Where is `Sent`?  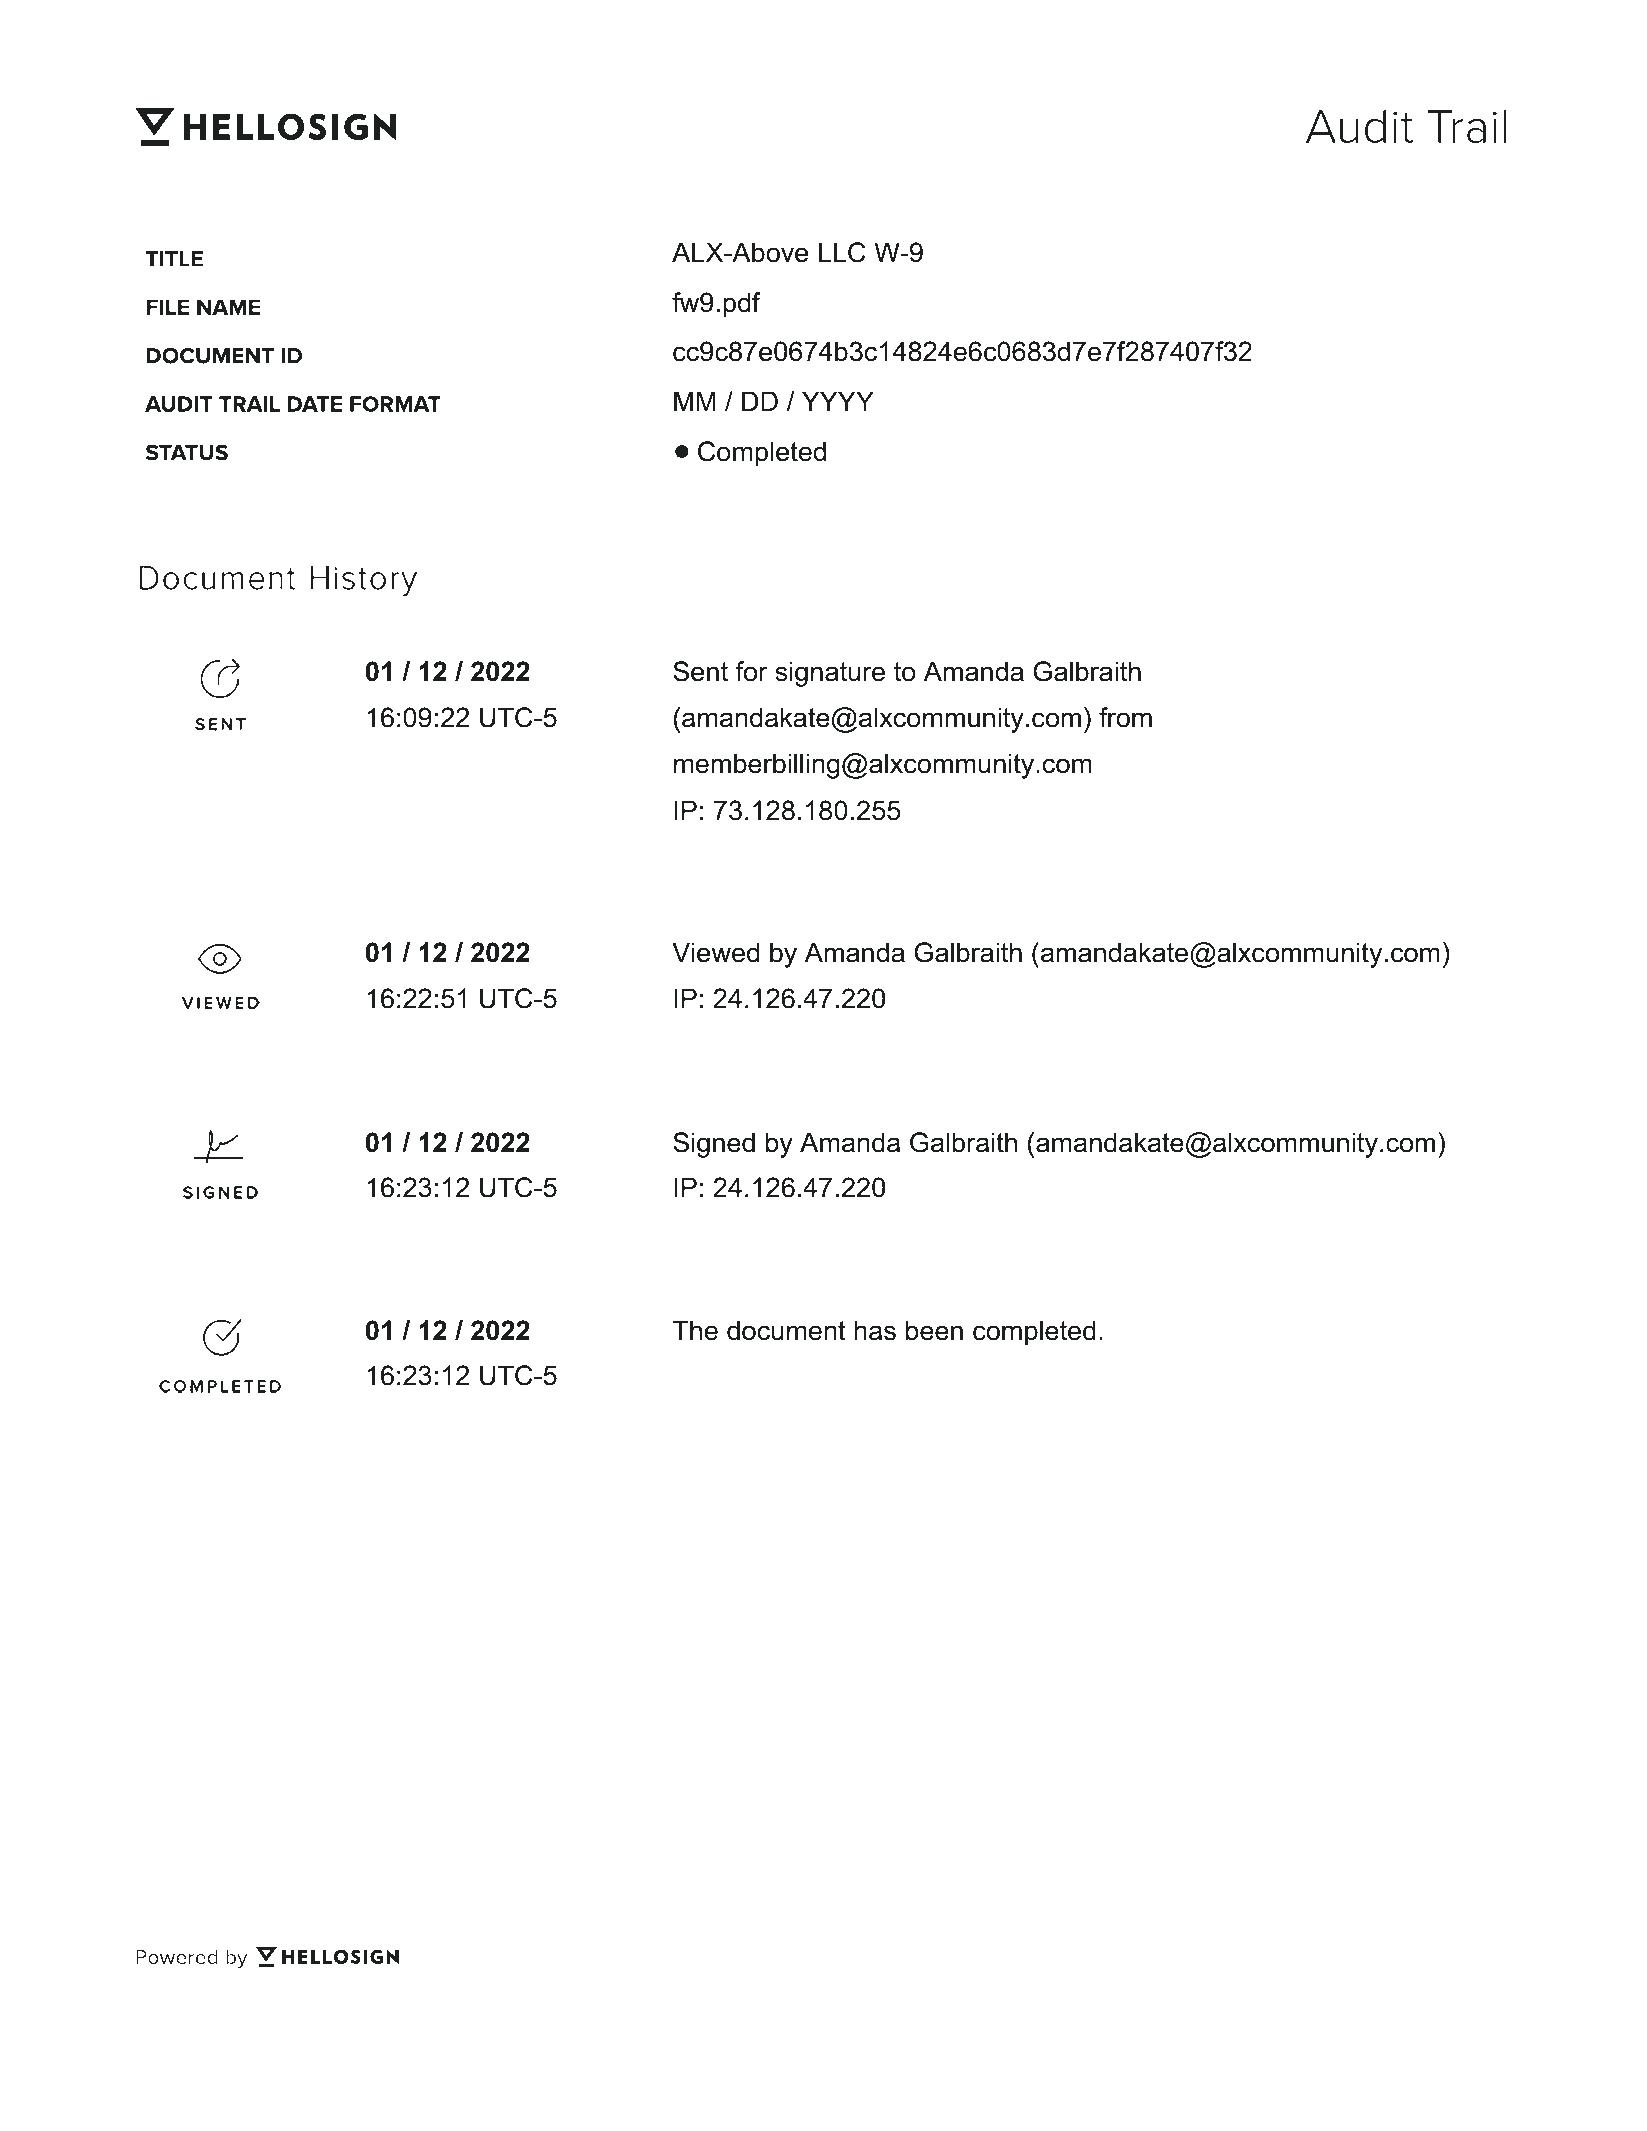
Sent is located at coordinates (700, 671).
